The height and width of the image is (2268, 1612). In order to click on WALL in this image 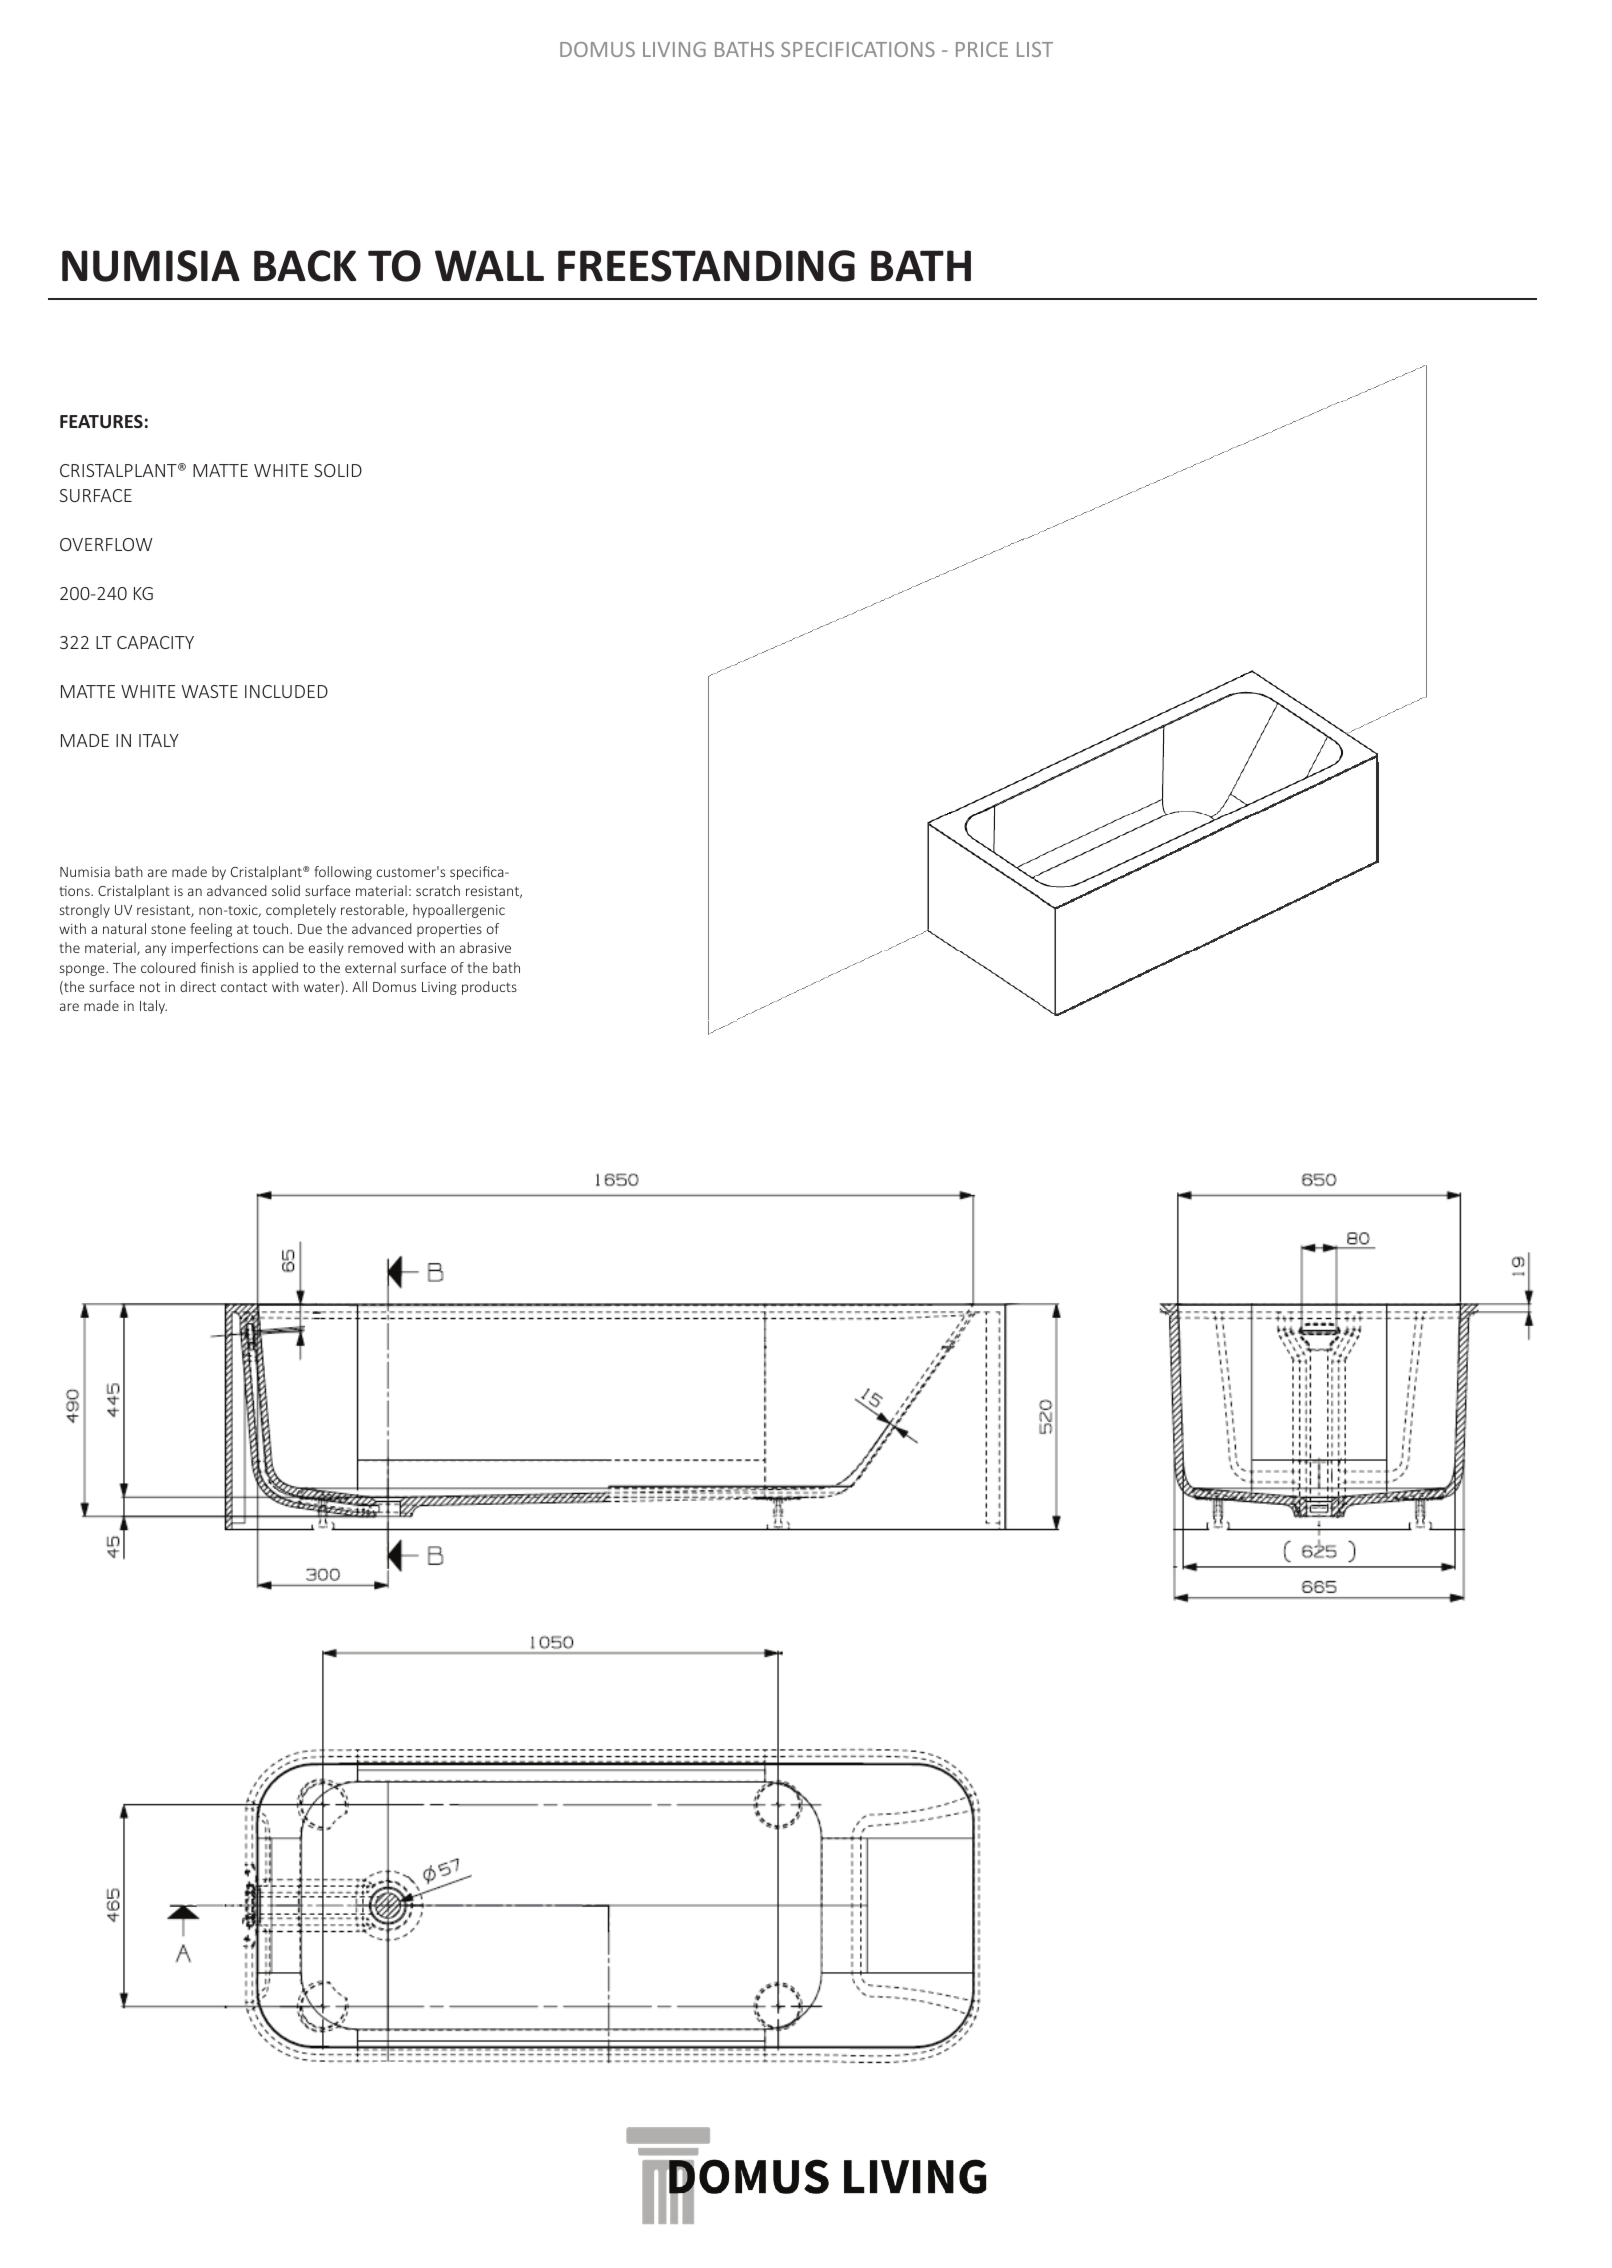, I will do `click(489, 265)`.
